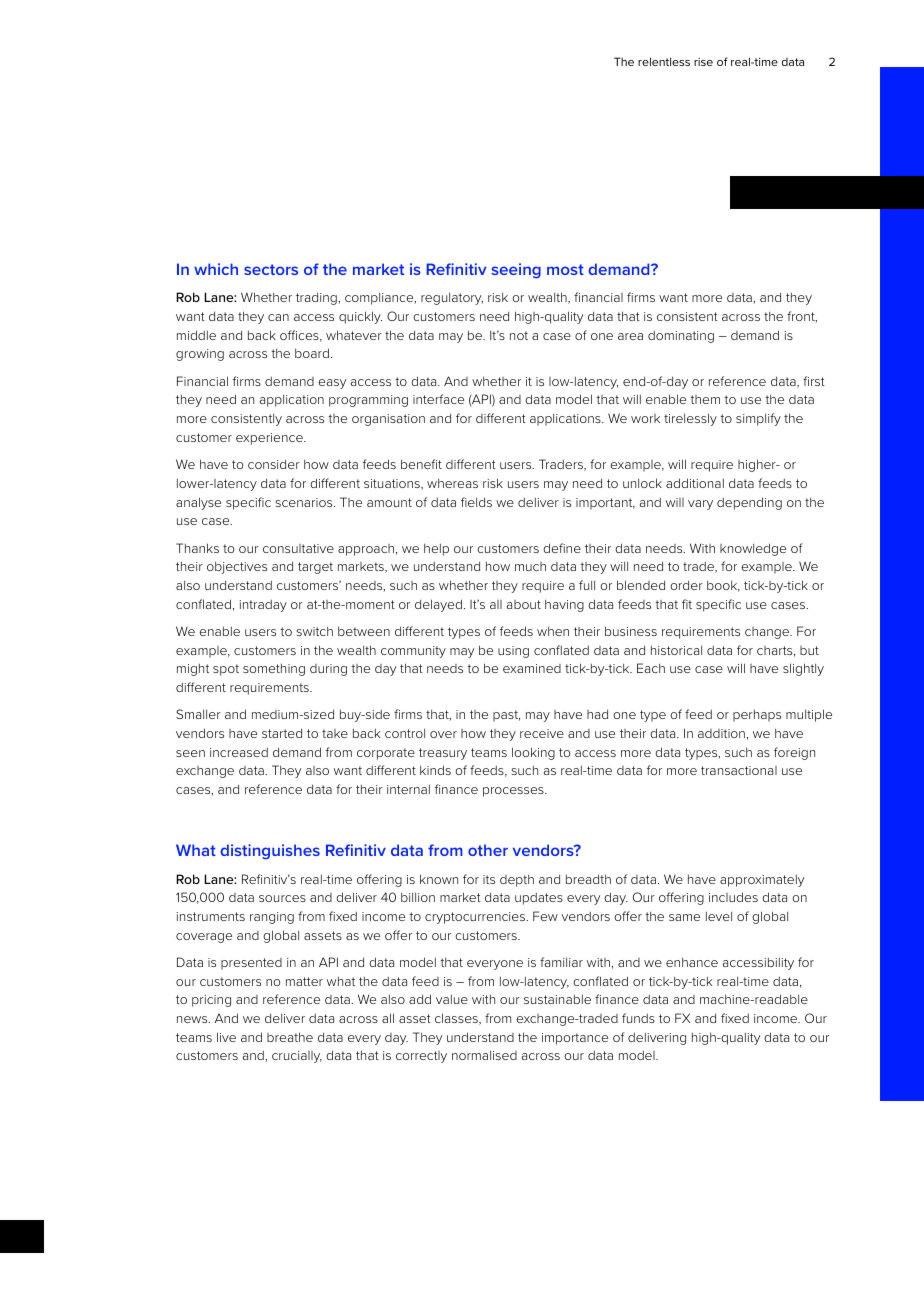 This screenshot has height=1308, width=924. I want to click on experience, so click(270, 439).
